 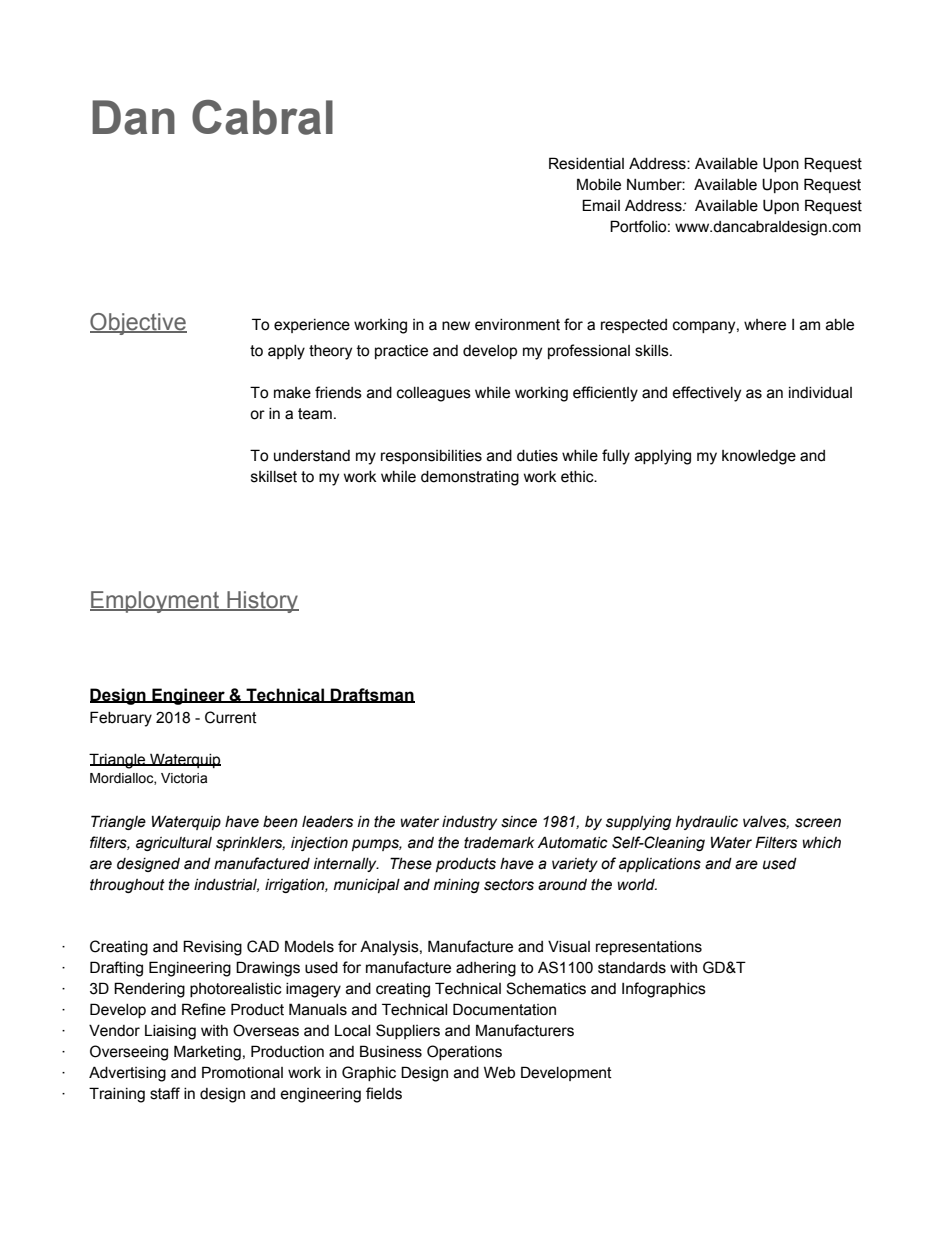 What do you see at coordinates (586, 163) in the image?
I see `Residential` at bounding box center [586, 163].
